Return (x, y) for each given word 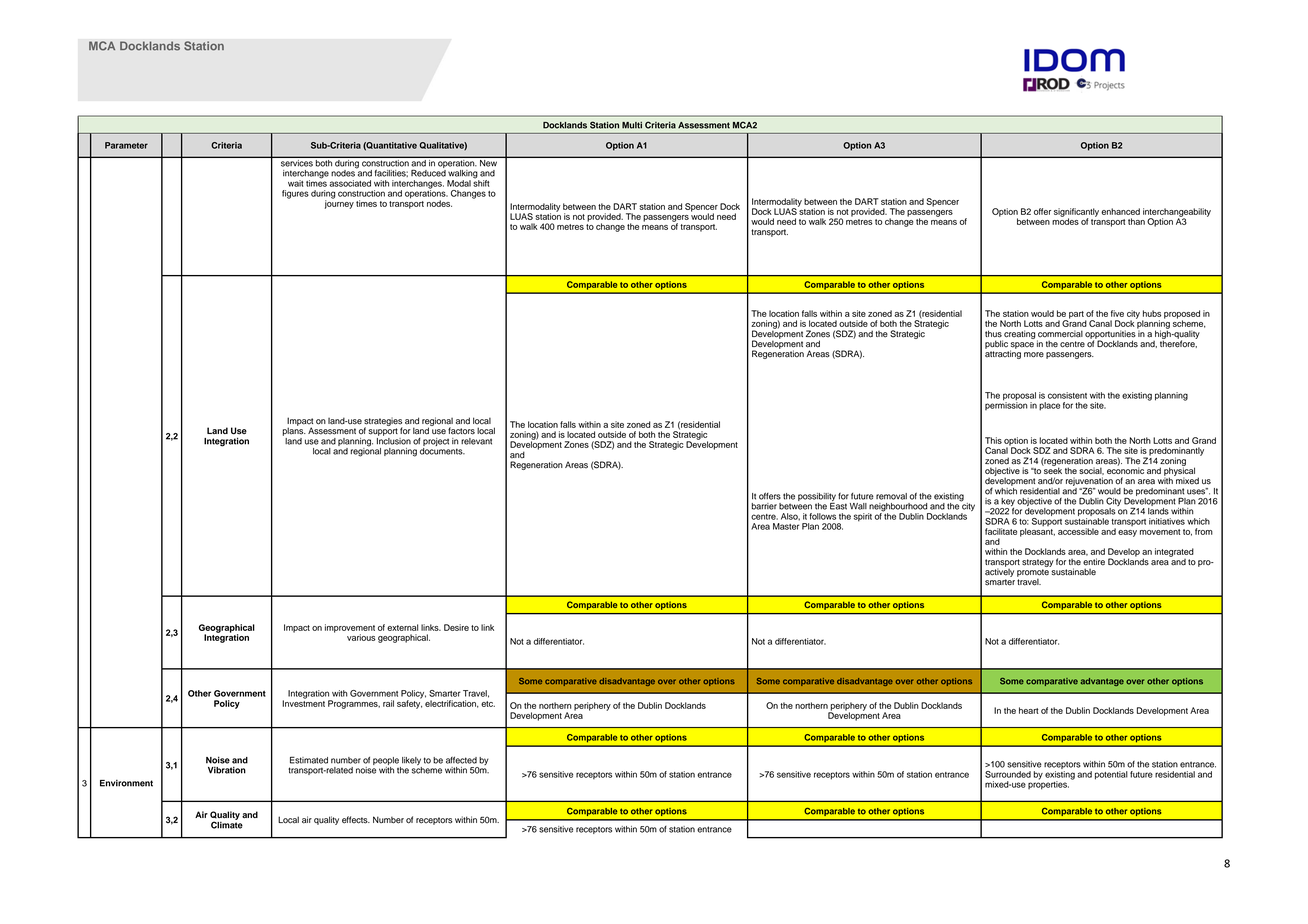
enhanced (1120, 211)
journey (339, 203)
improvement (350, 629)
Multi (632, 125)
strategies (383, 422)
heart (1029, 710)
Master (786, 526)
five (1117, 313)
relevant (476, 441)
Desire (456, 627)
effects (356, 820)
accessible (1078, 531)
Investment (303, 702)
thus (993, 334)
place (1049, 406)
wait (296, 183)
